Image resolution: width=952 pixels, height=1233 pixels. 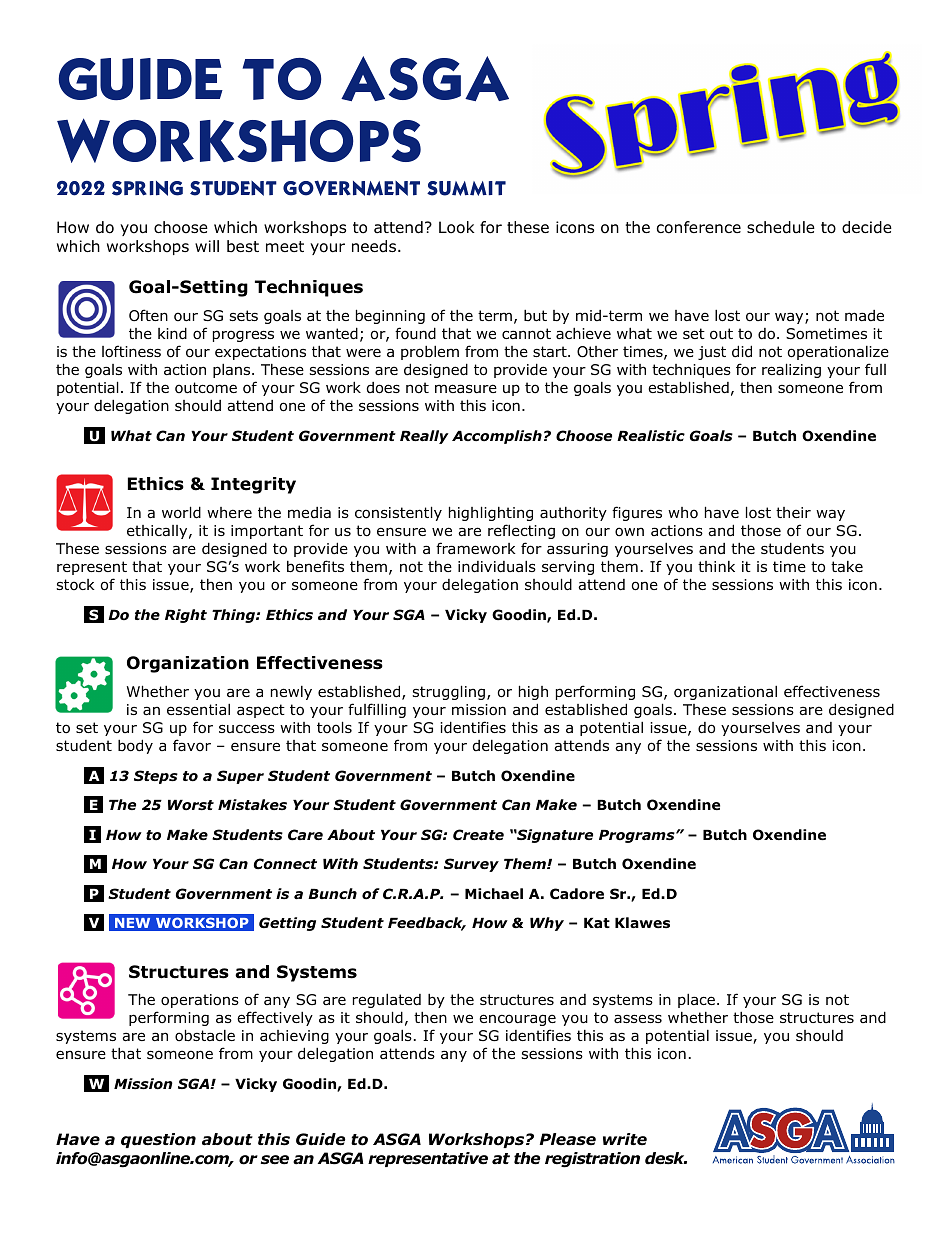 I want to click on reflecting, so click(x=521, y=531).
